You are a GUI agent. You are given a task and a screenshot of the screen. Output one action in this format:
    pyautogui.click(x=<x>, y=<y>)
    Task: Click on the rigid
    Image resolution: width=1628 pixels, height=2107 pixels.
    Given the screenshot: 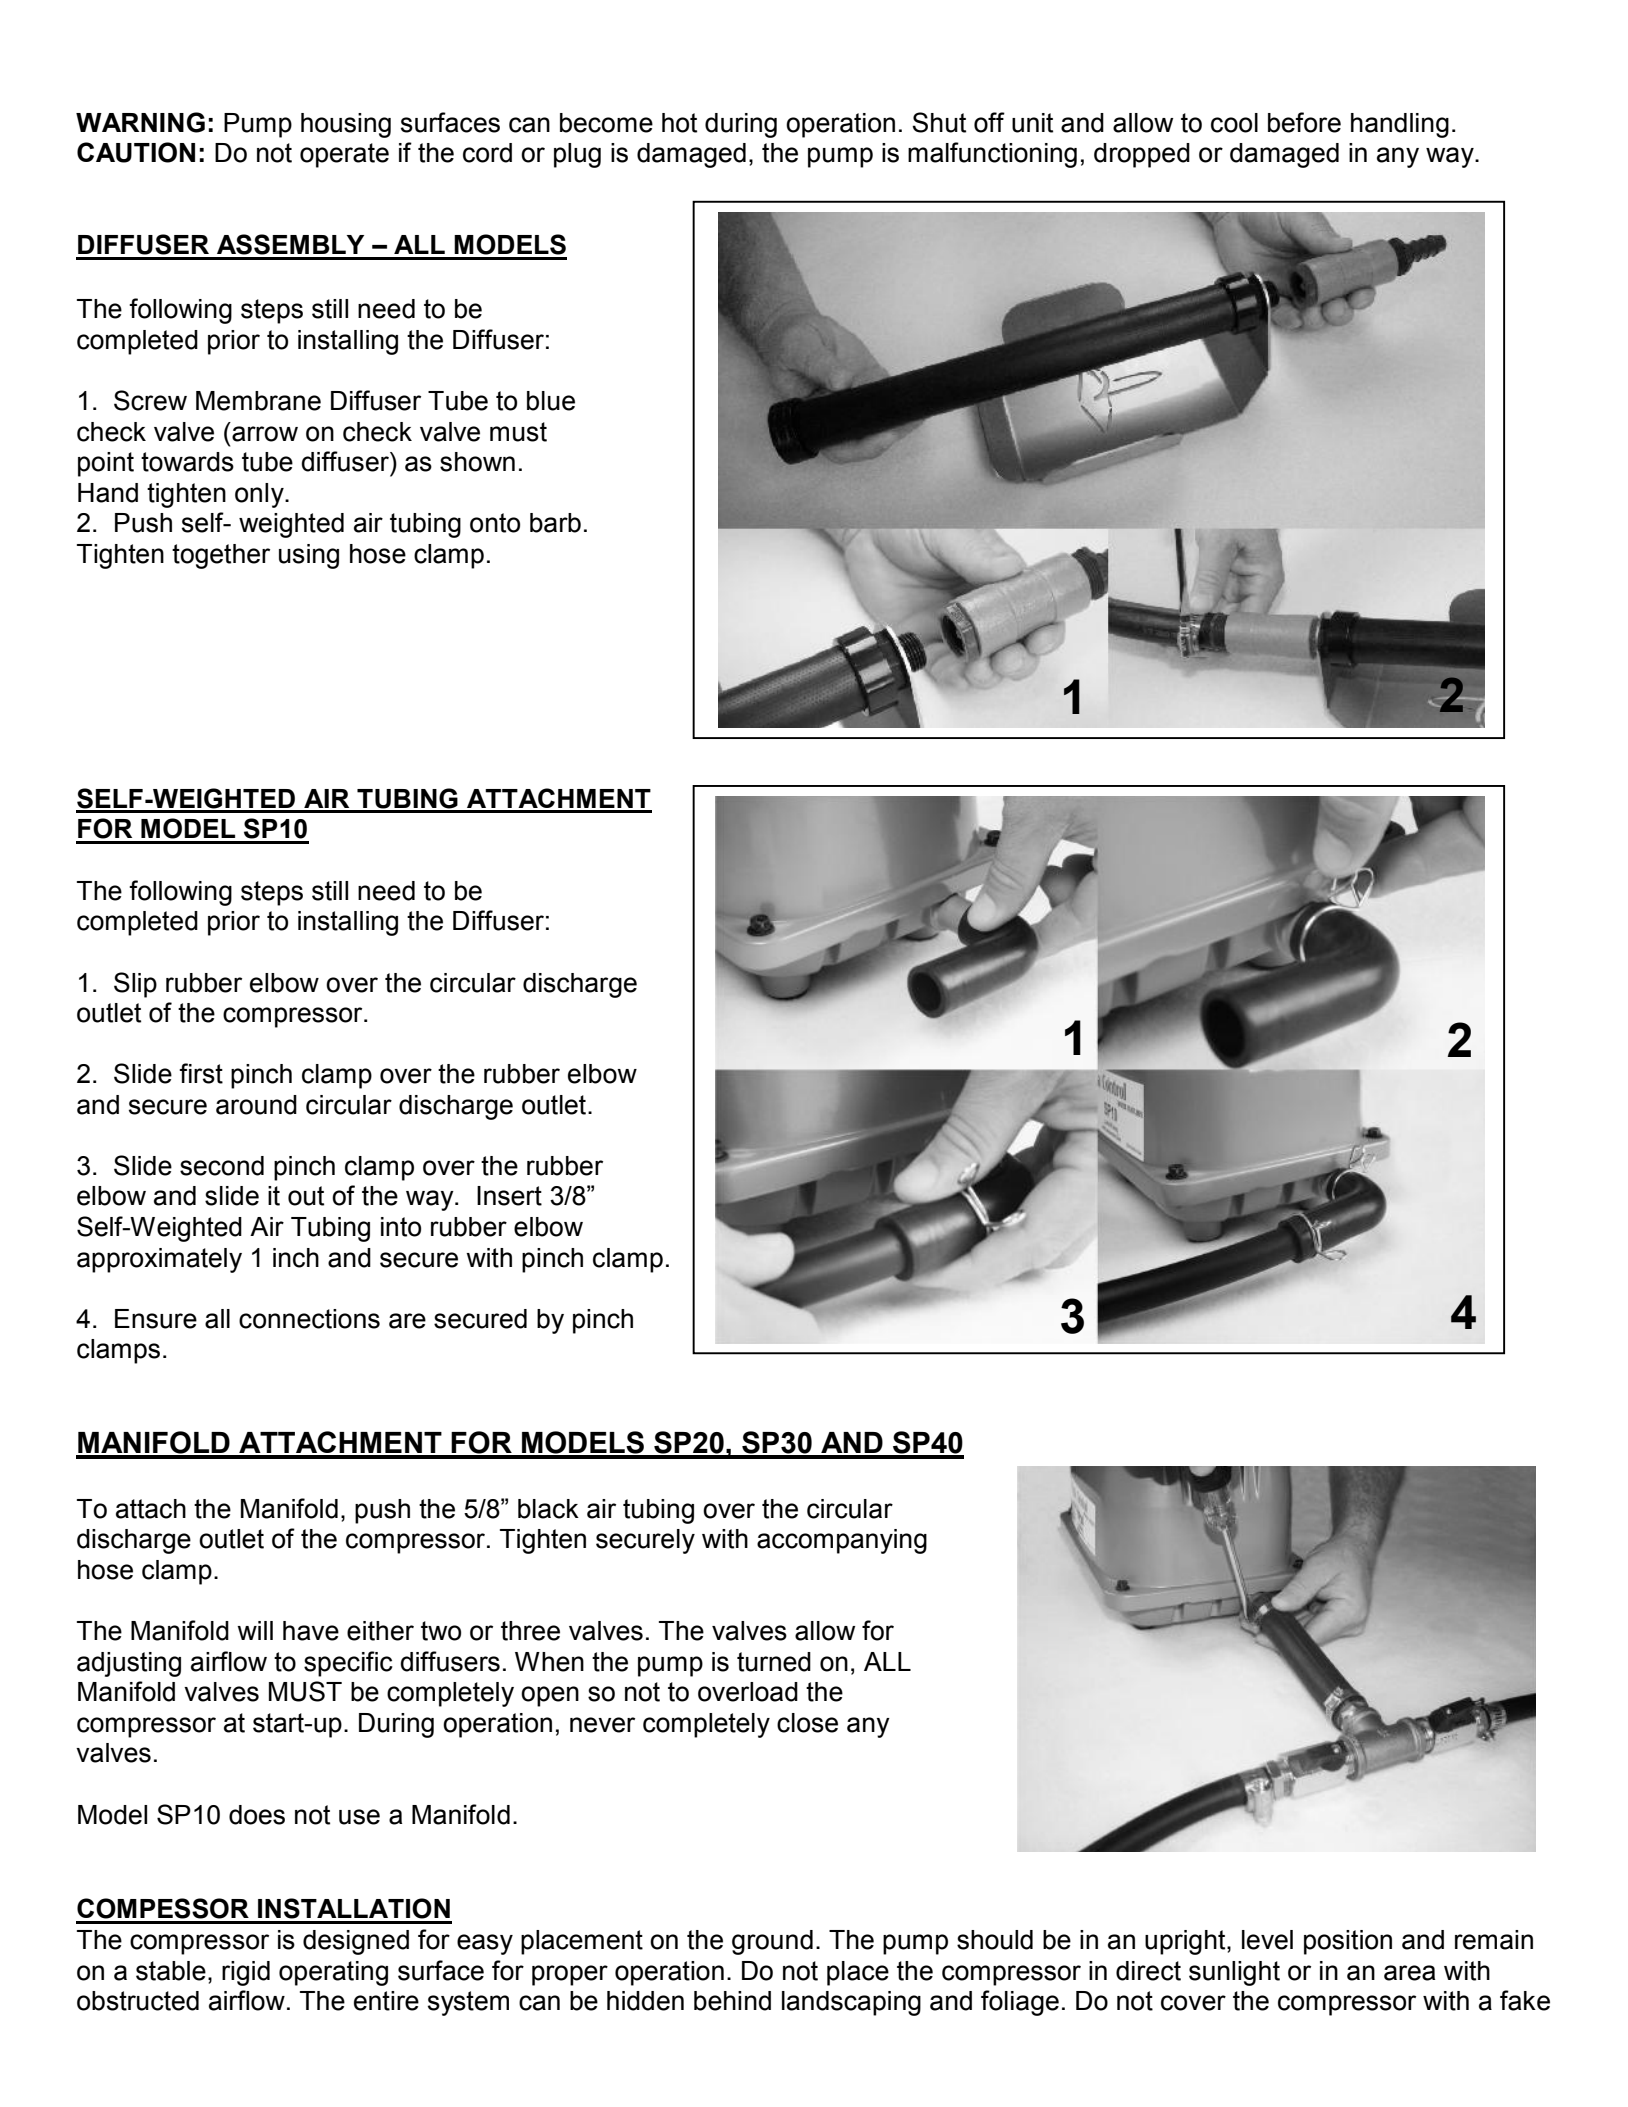 What is the action you would take?
    pyautogui.click(x=246, y=1973)
